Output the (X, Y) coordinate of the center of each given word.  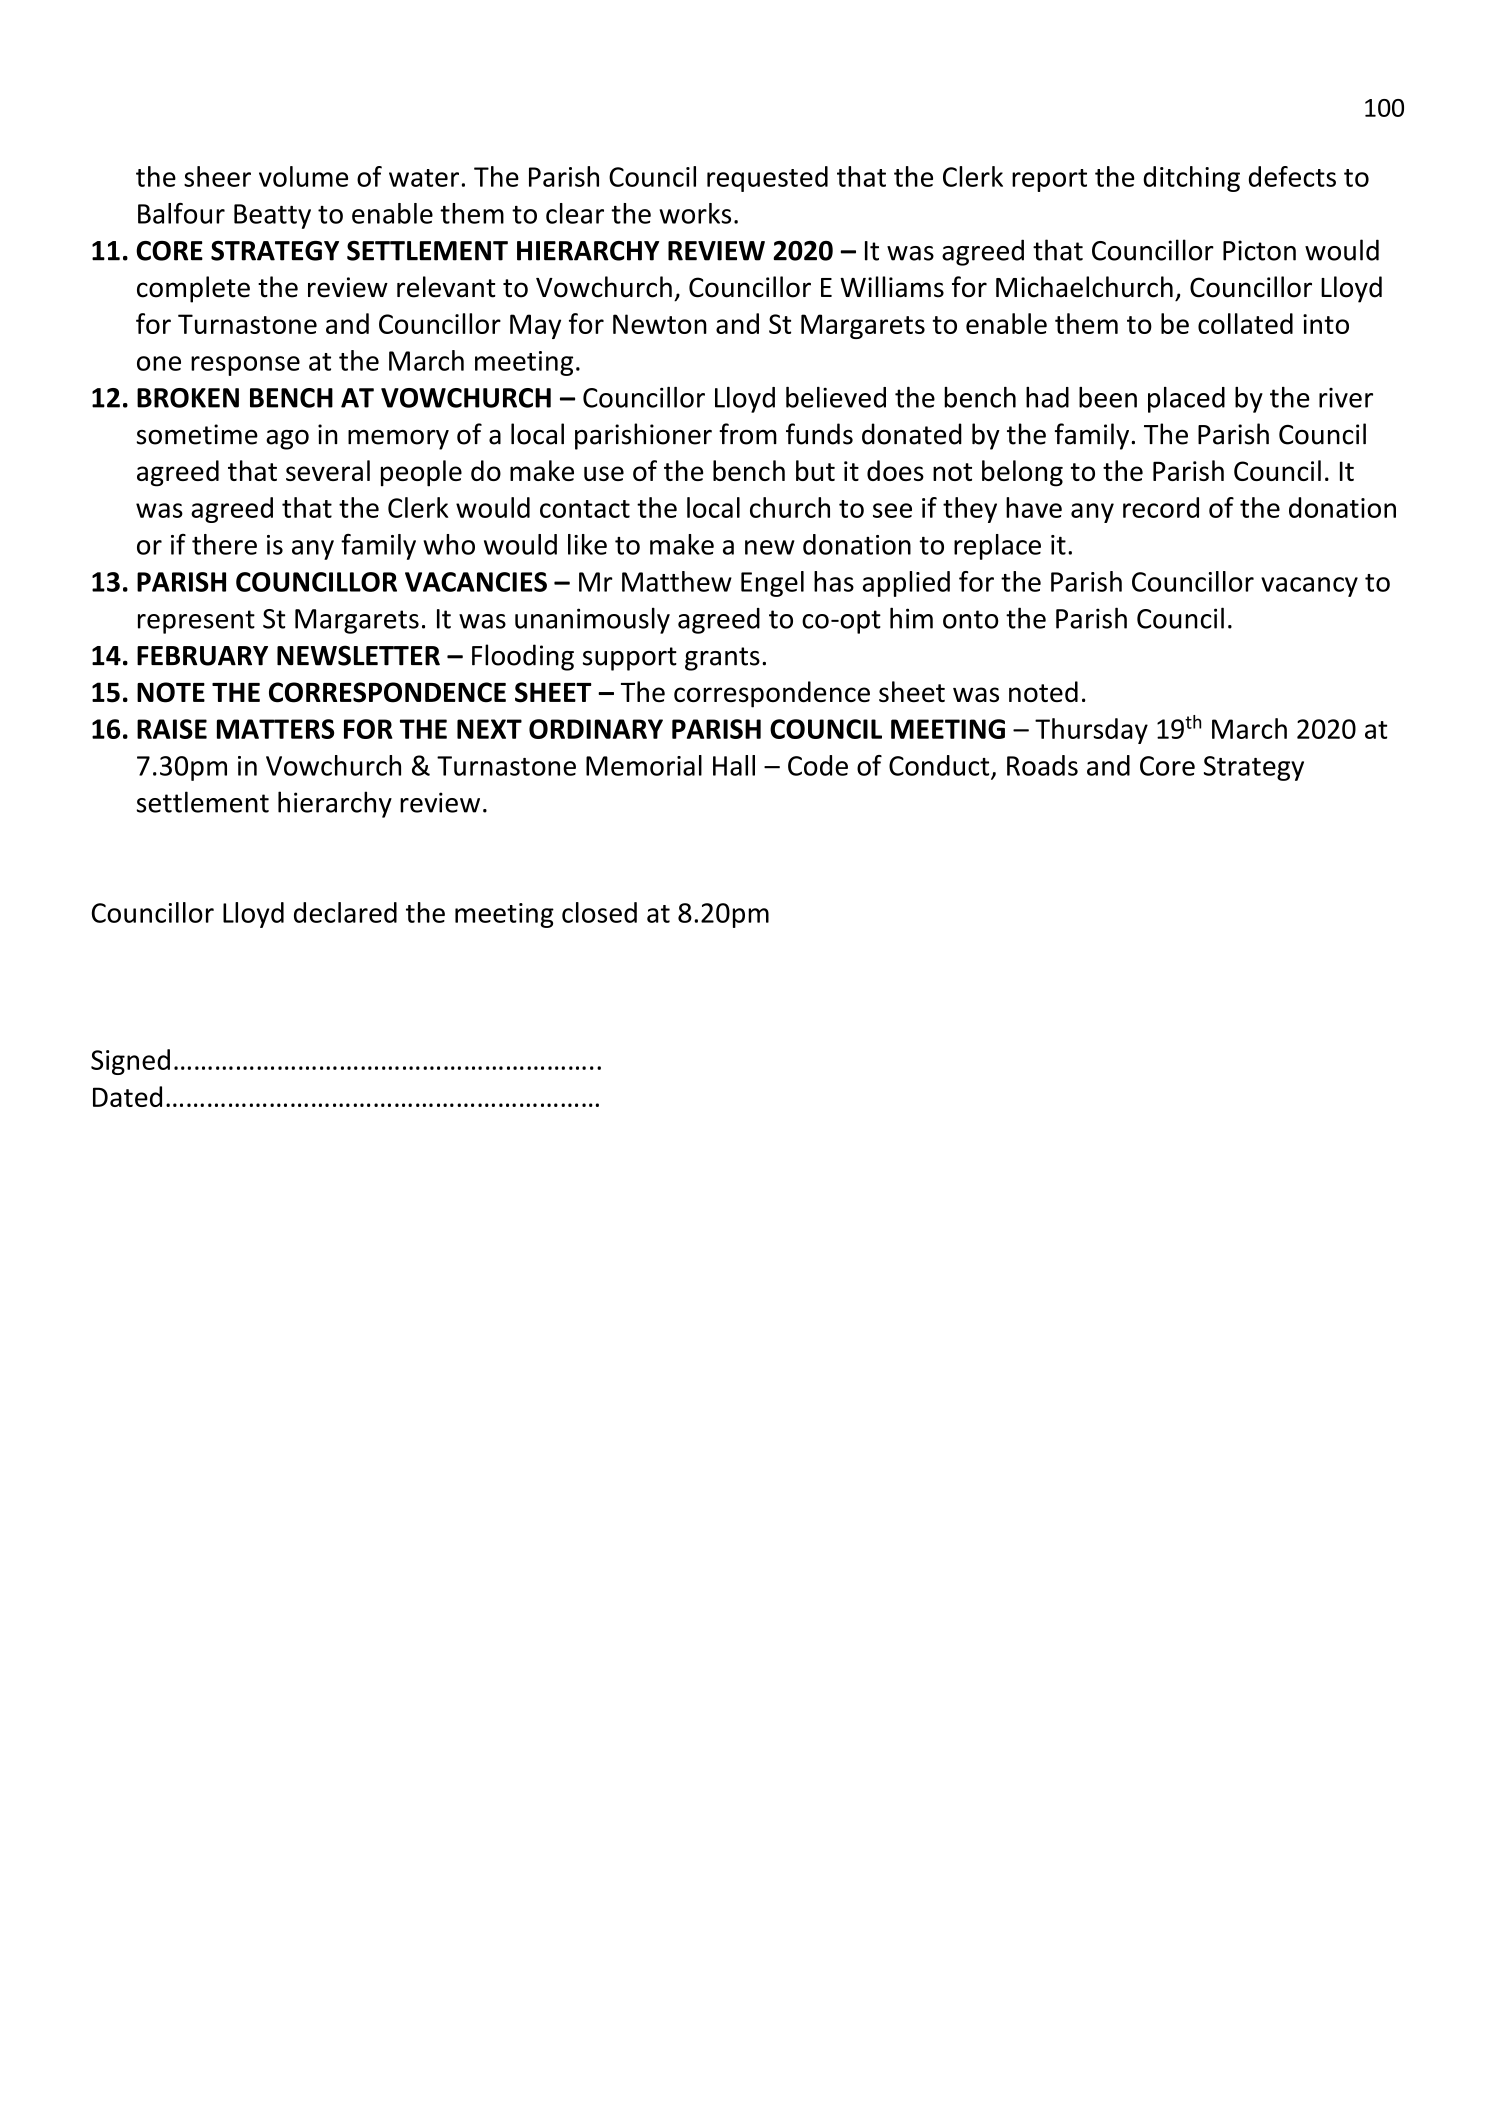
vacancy (1309, 587)
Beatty (272, 216)
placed (1186, 400)
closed (599, 912)
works (695, 213)
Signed (130, 1062)
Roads (1042, 765)
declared (345, 912)
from (748, 434)
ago (287, 440)
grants (722, 659)
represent (196, 622)
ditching (1191, 179)
